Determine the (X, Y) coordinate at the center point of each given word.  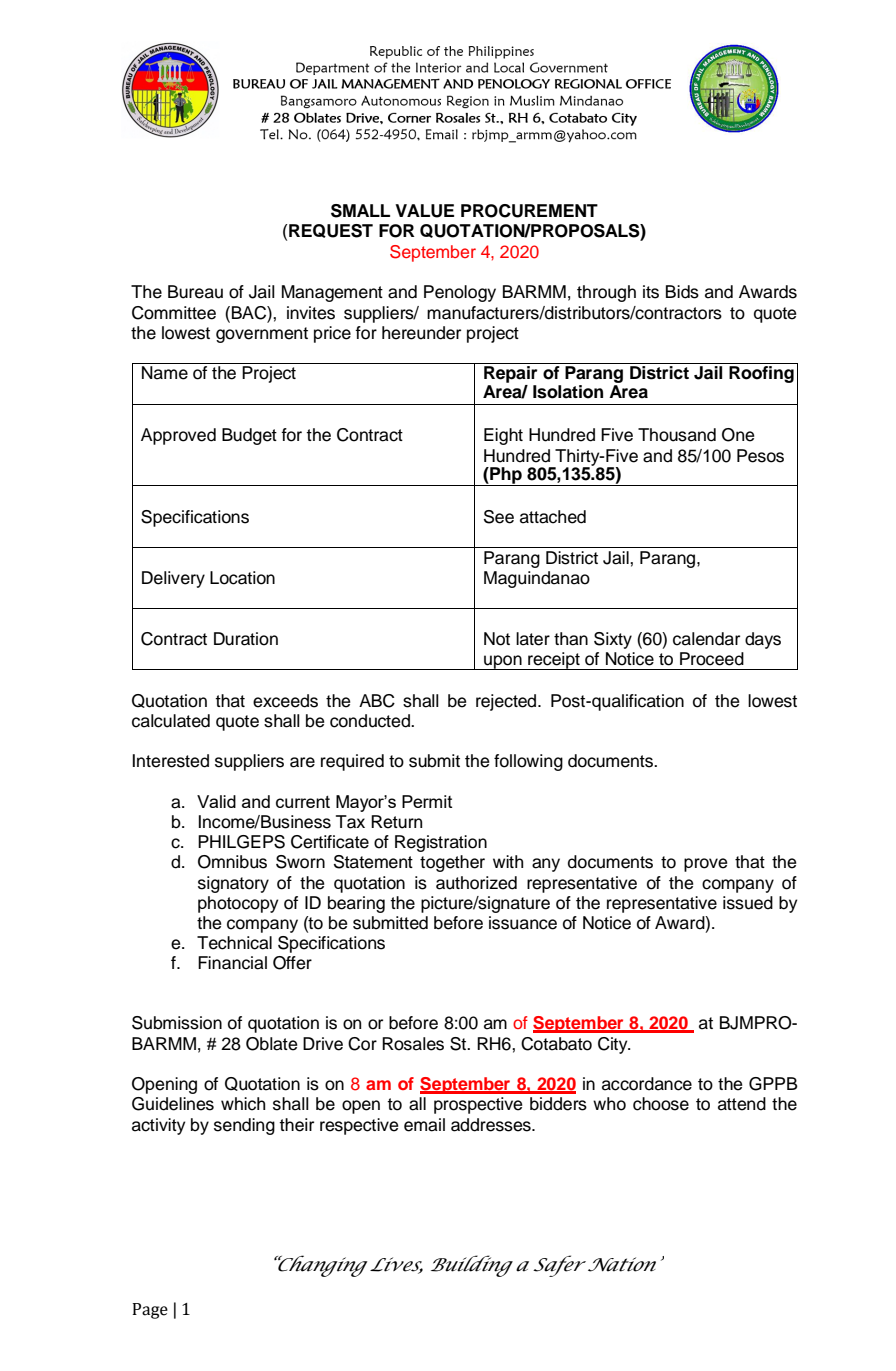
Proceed (712, 659)
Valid (216, 801)
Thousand (677, 435)
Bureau (195, 292)
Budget (249, 436)
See (499, 517)
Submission (177, 1023)
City (614, 1045)
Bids (682, 292)
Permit (427, 801)
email (424, 1125)
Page (150, 1311)
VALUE (424, 211)
